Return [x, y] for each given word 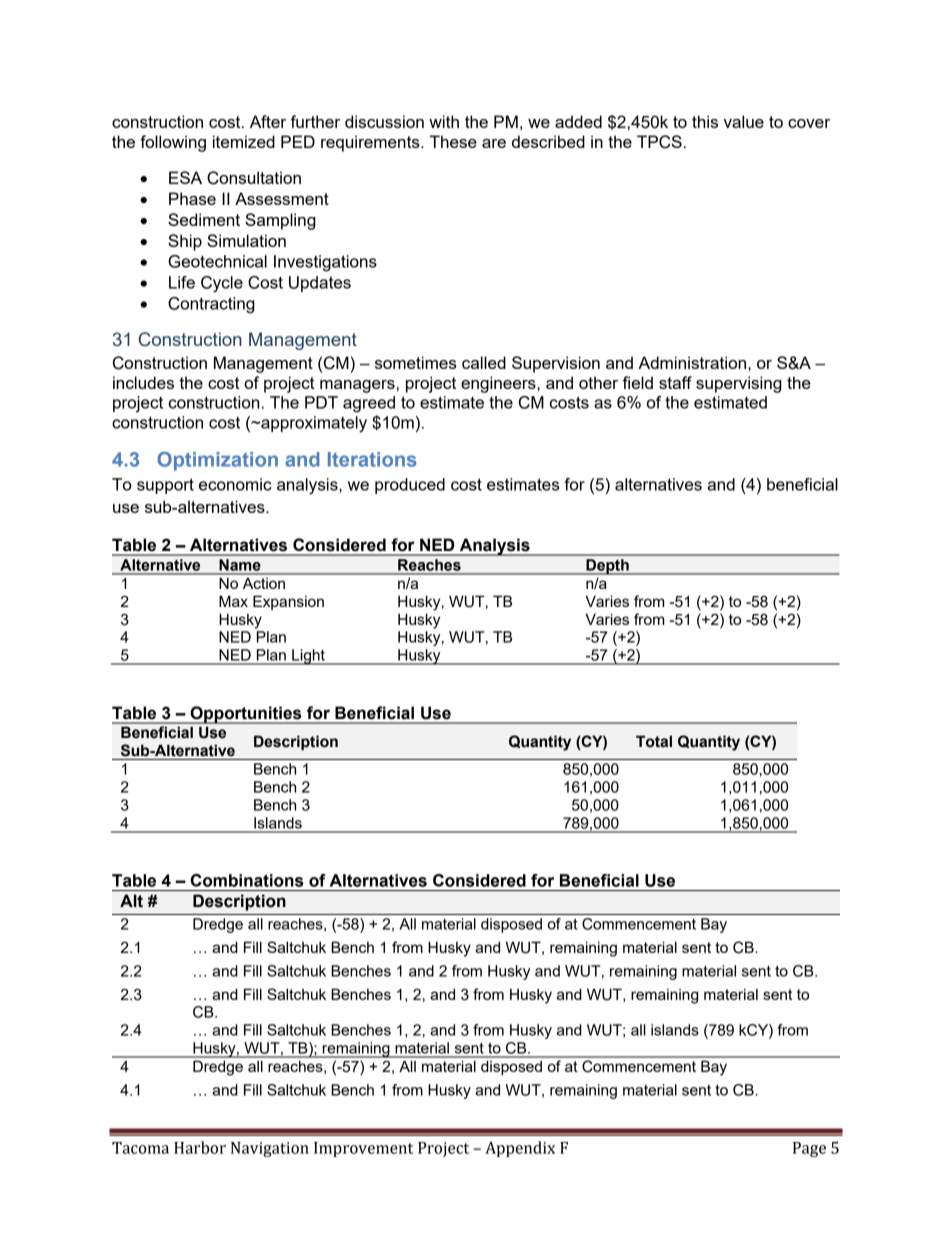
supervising [739, 384]
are [494, 143]
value [744, 121]
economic [235, 484]
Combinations [246, 880]
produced [410, 486]
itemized [244, 141]
